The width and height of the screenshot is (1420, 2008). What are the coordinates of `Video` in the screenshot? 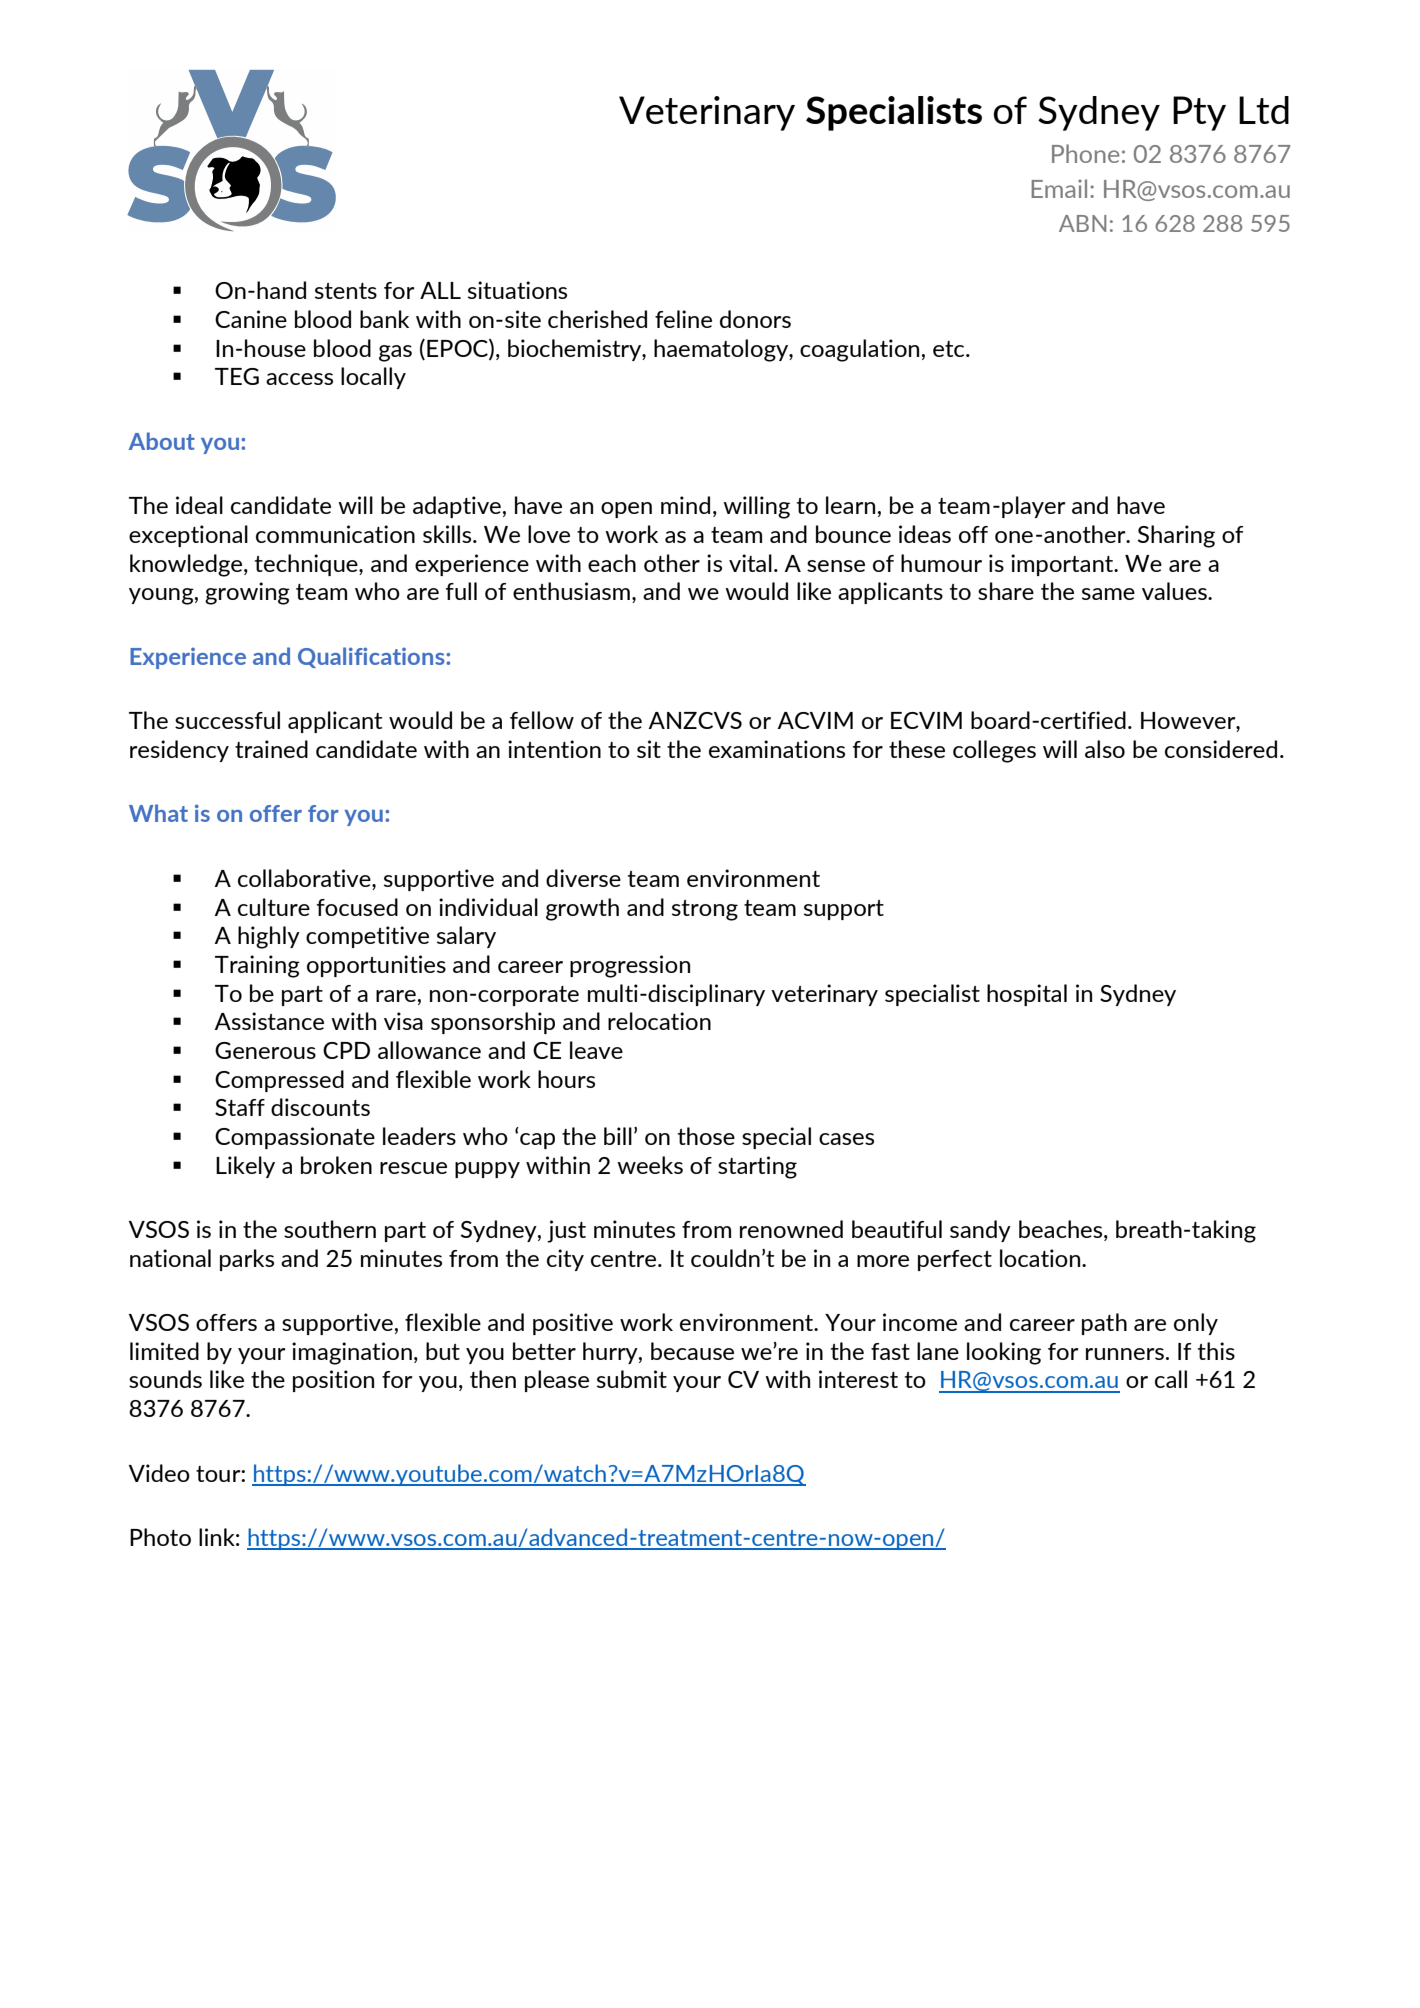 It's located at (159, 1473).
